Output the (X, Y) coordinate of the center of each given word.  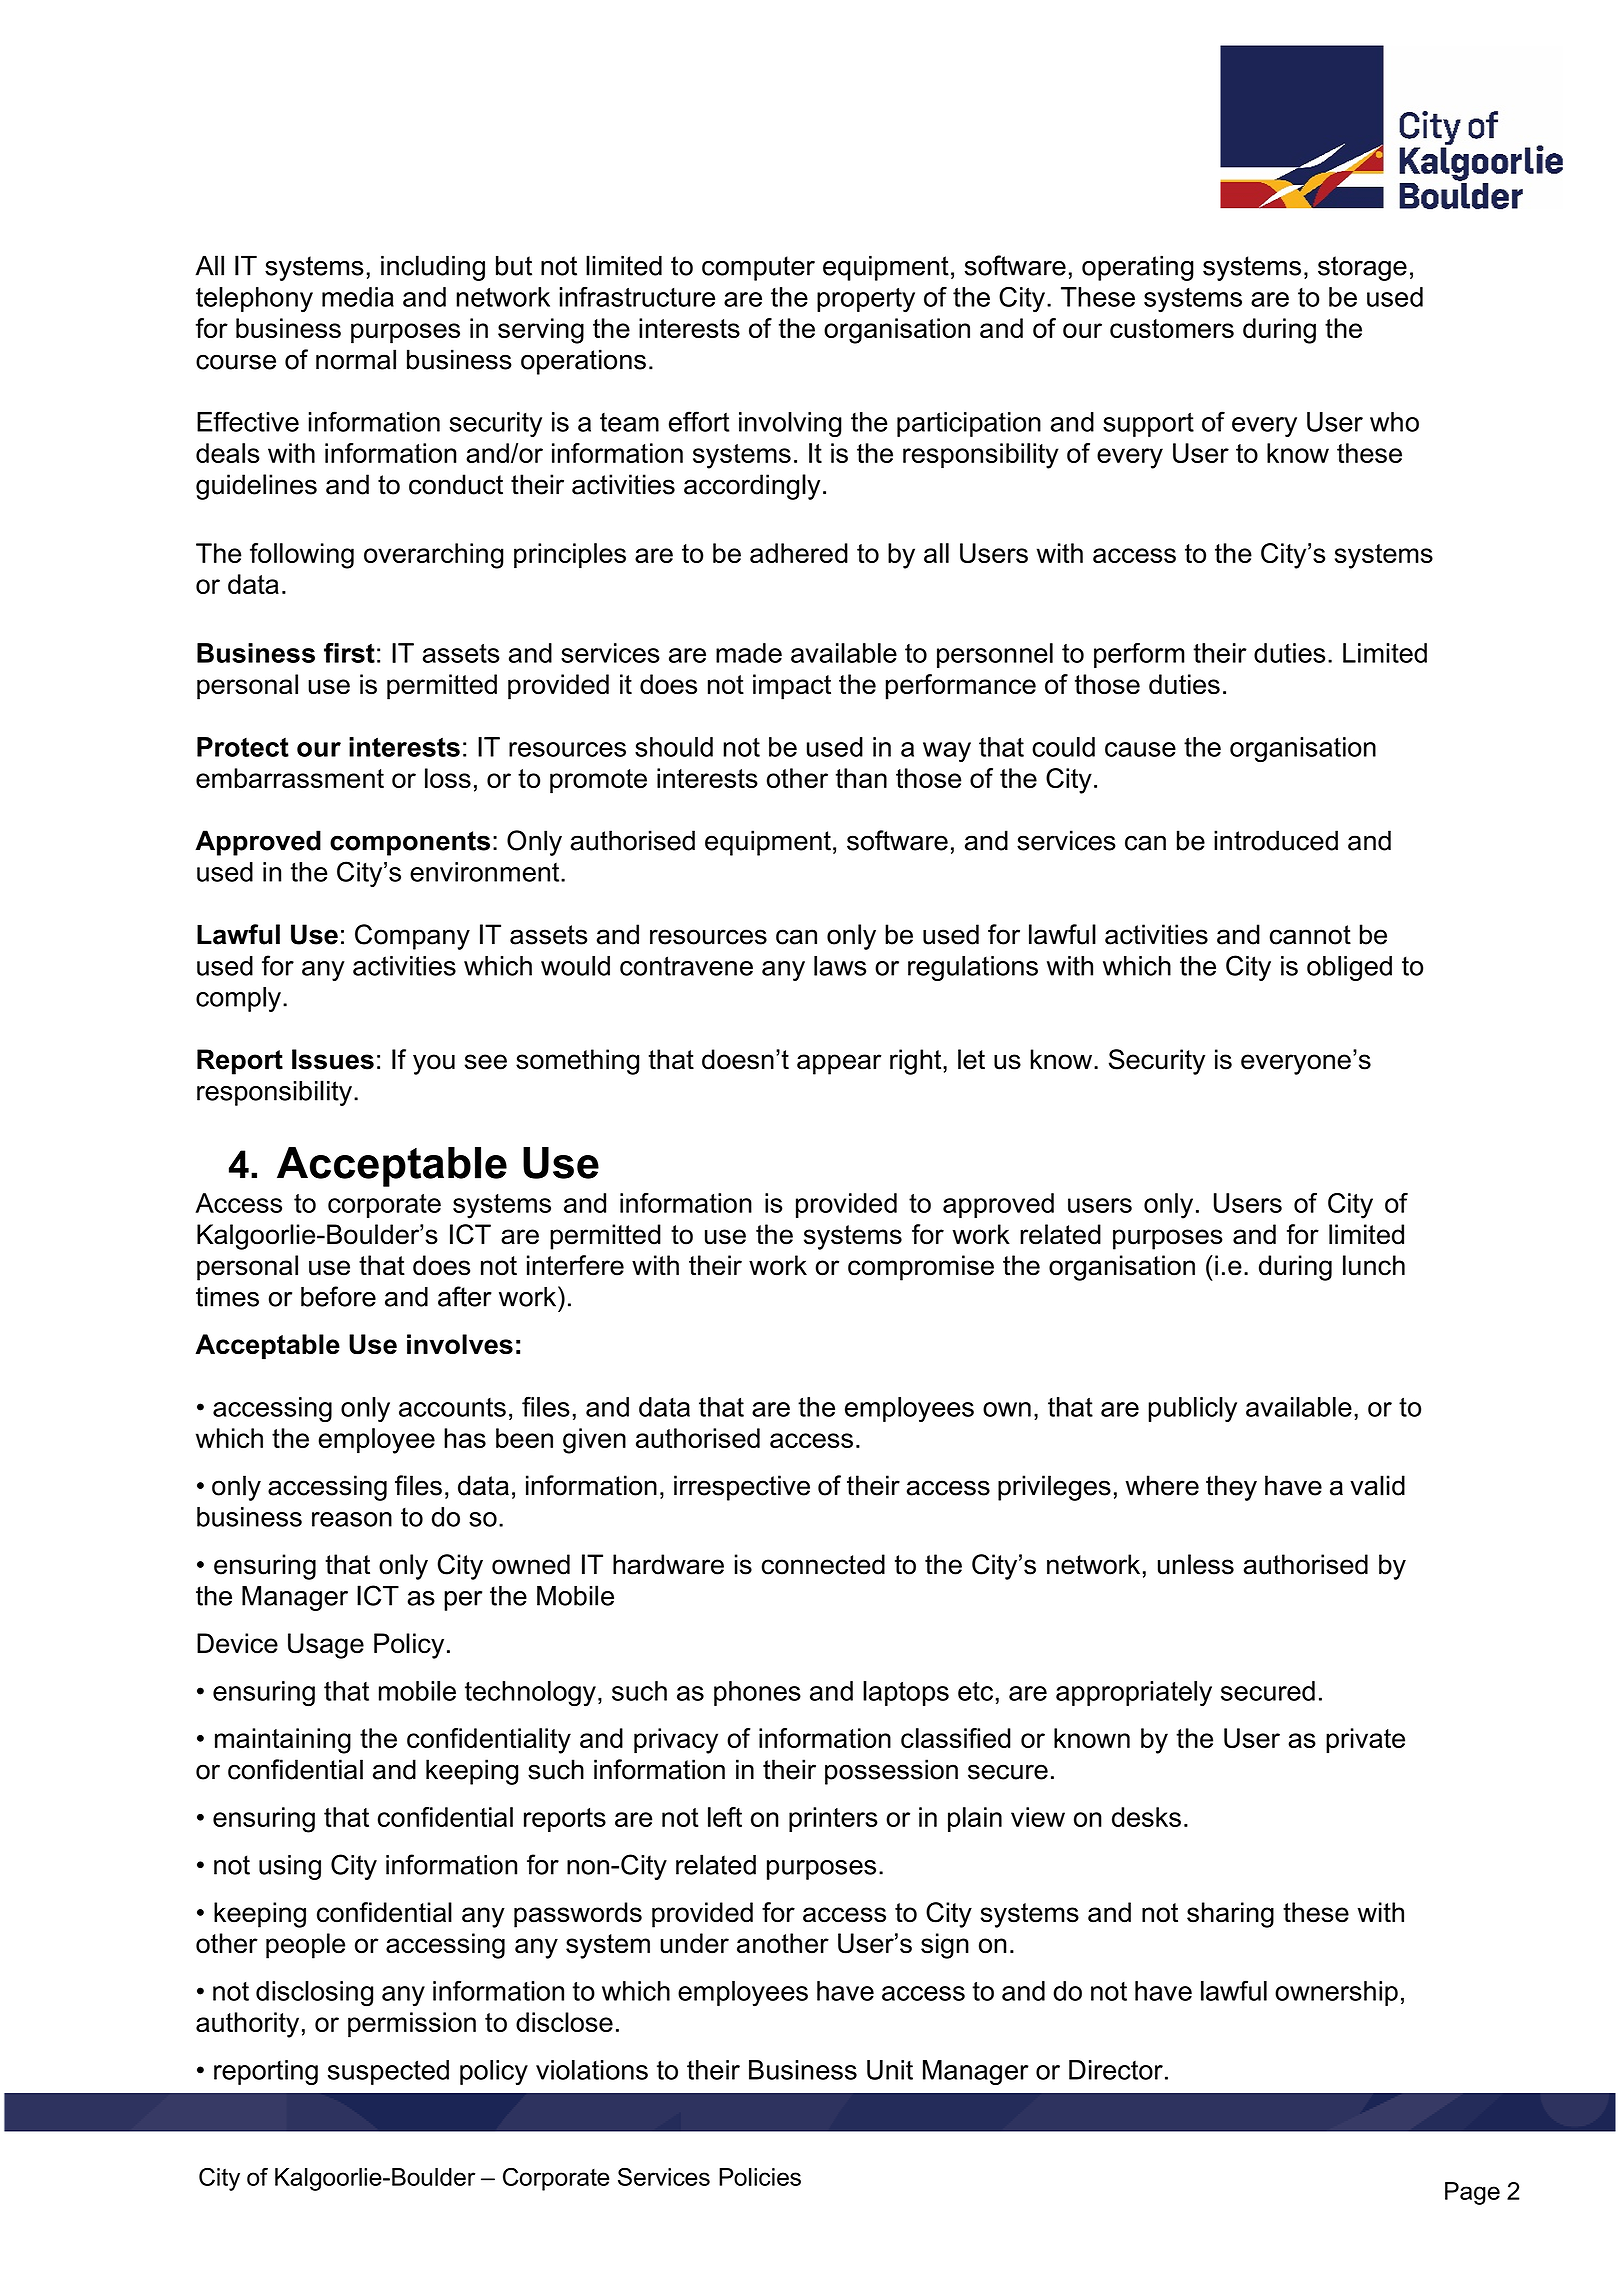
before (338, 1296)
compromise (921, 1268)
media (358, 297)
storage (1362, 268)
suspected (388, 2072)
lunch (1374, 1265)
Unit (890, 2070)
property (866, 300)
